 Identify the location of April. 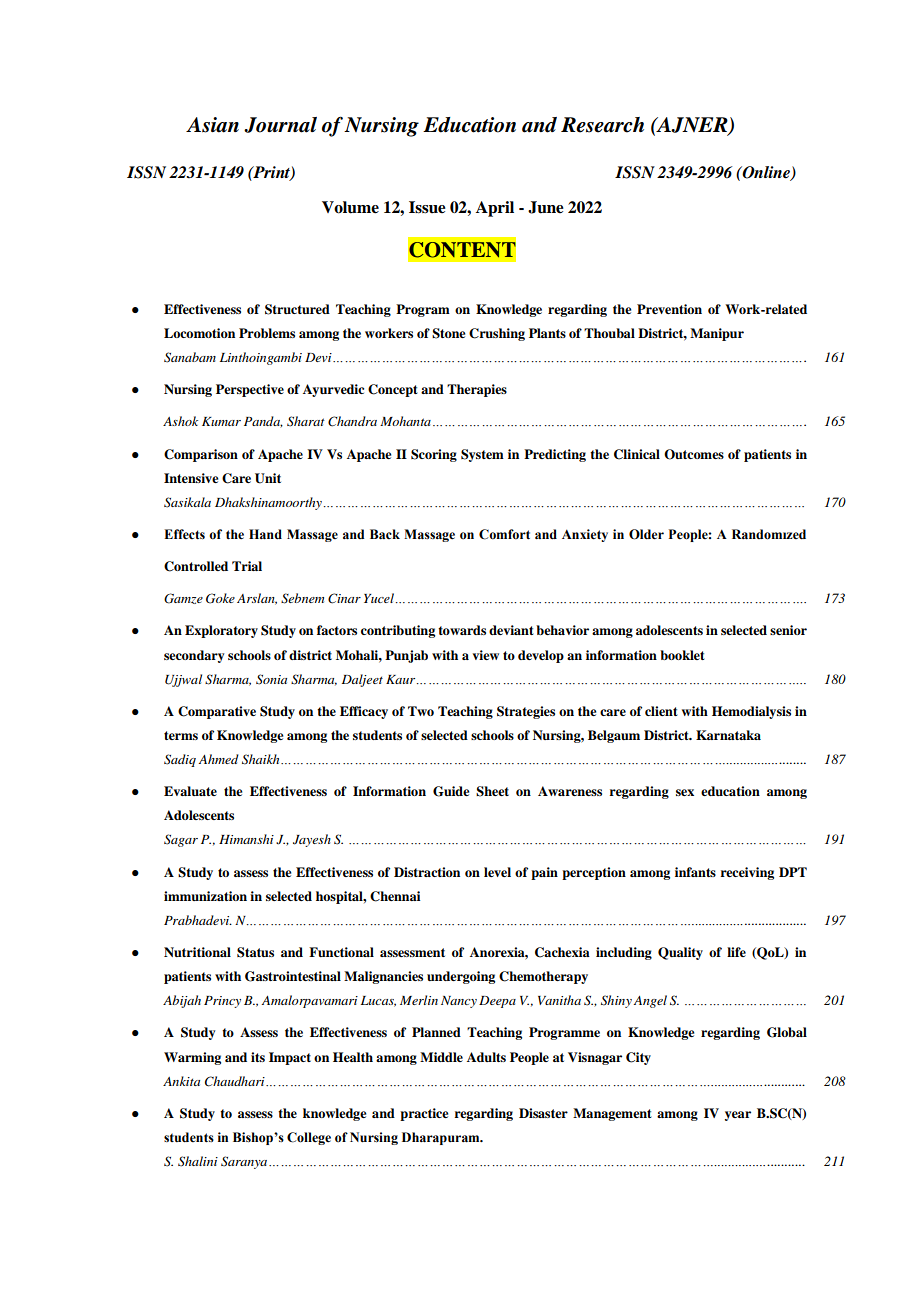
(495, 209).
